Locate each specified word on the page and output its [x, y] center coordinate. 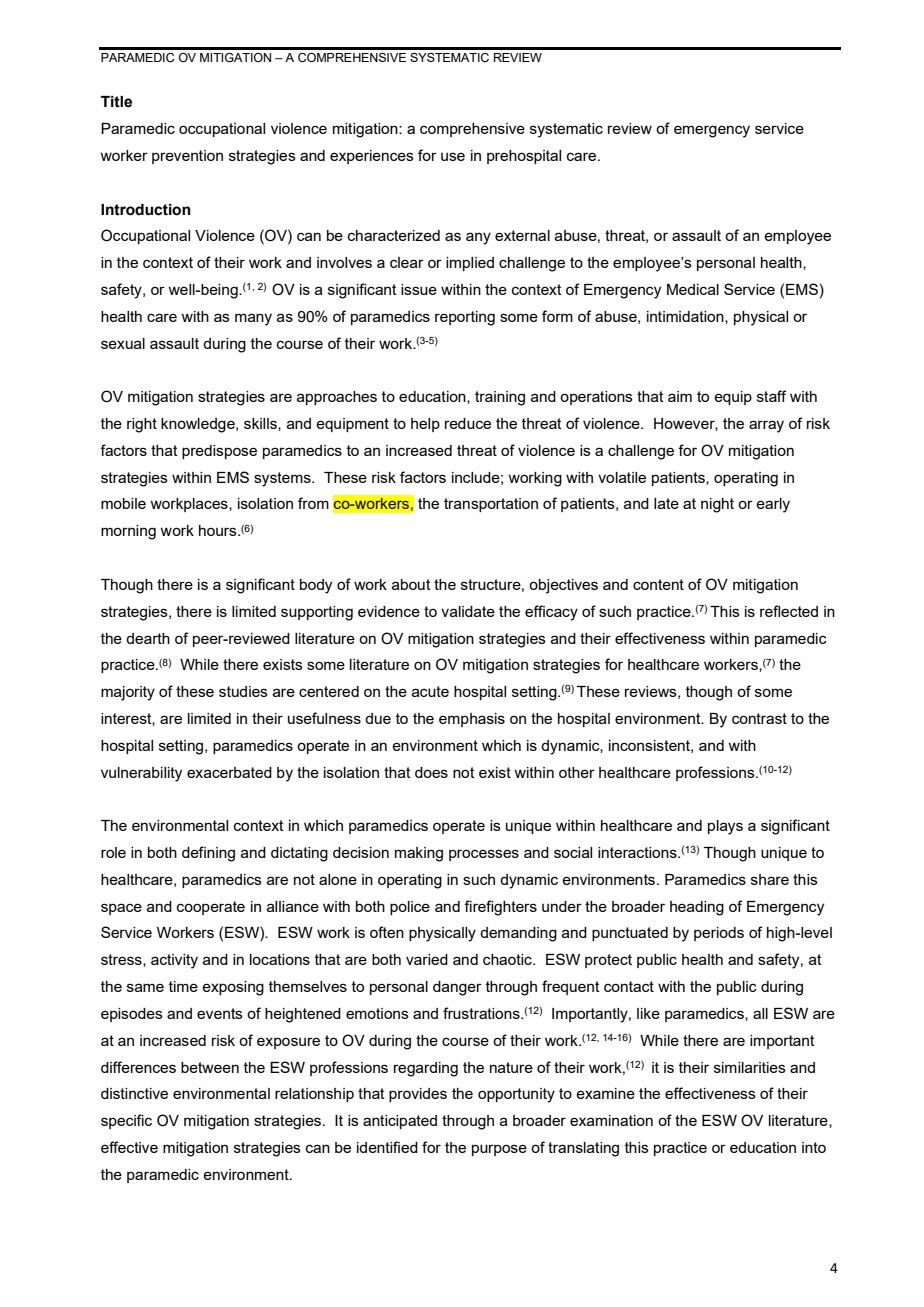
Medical [693, 289]
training [500, 398]
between [210, 1067]
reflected [789, 611]
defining [208, 854]
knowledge [199, 425]
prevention [187, 157]
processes [484, 855]
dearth [148, 638]
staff [771, 396]
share [770, 879]
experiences [372, 157]
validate [468, 611]
